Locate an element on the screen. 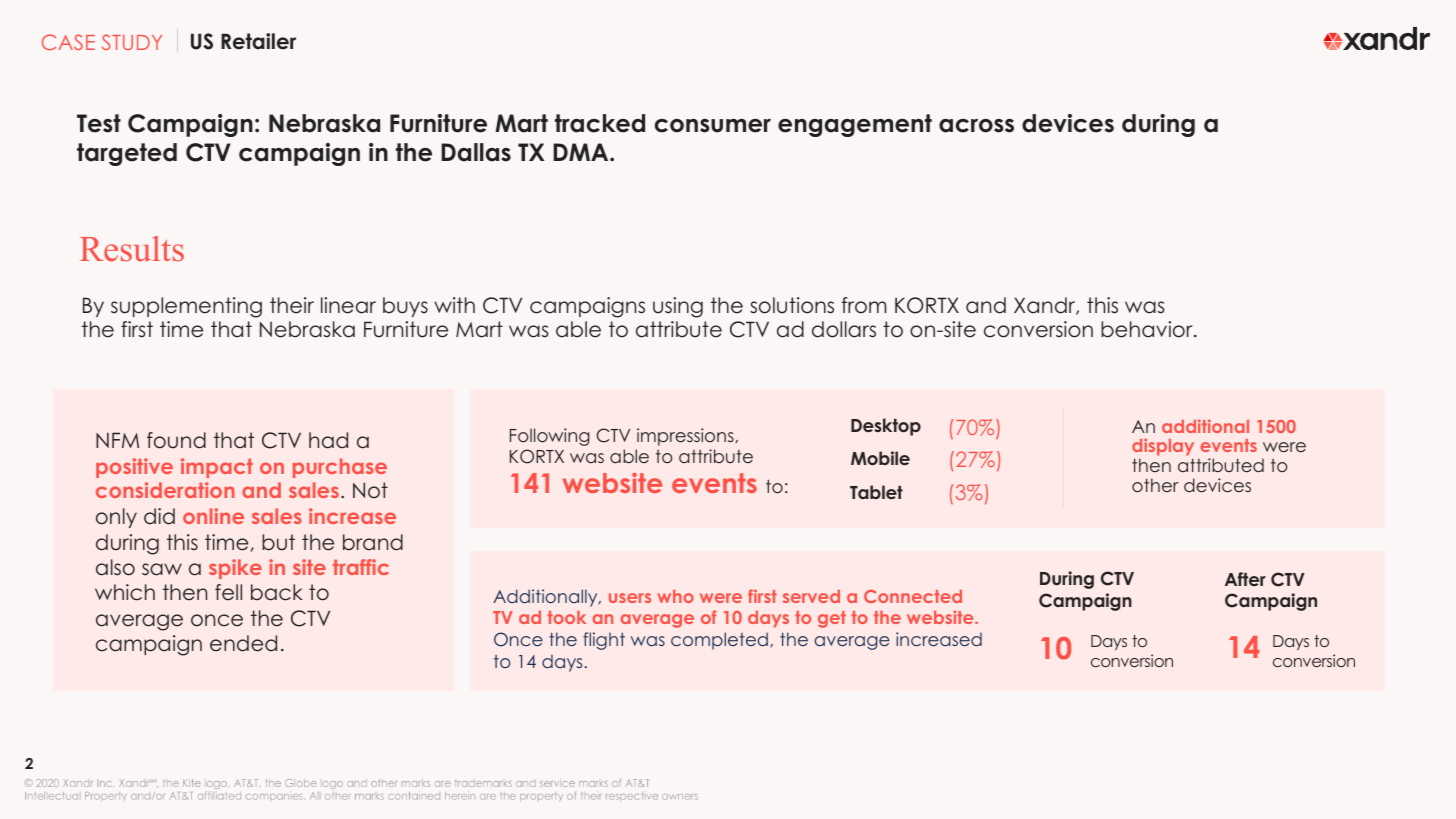 This screenshot has width=1456, height=819. tracked is located at coordinates (600, 123).
